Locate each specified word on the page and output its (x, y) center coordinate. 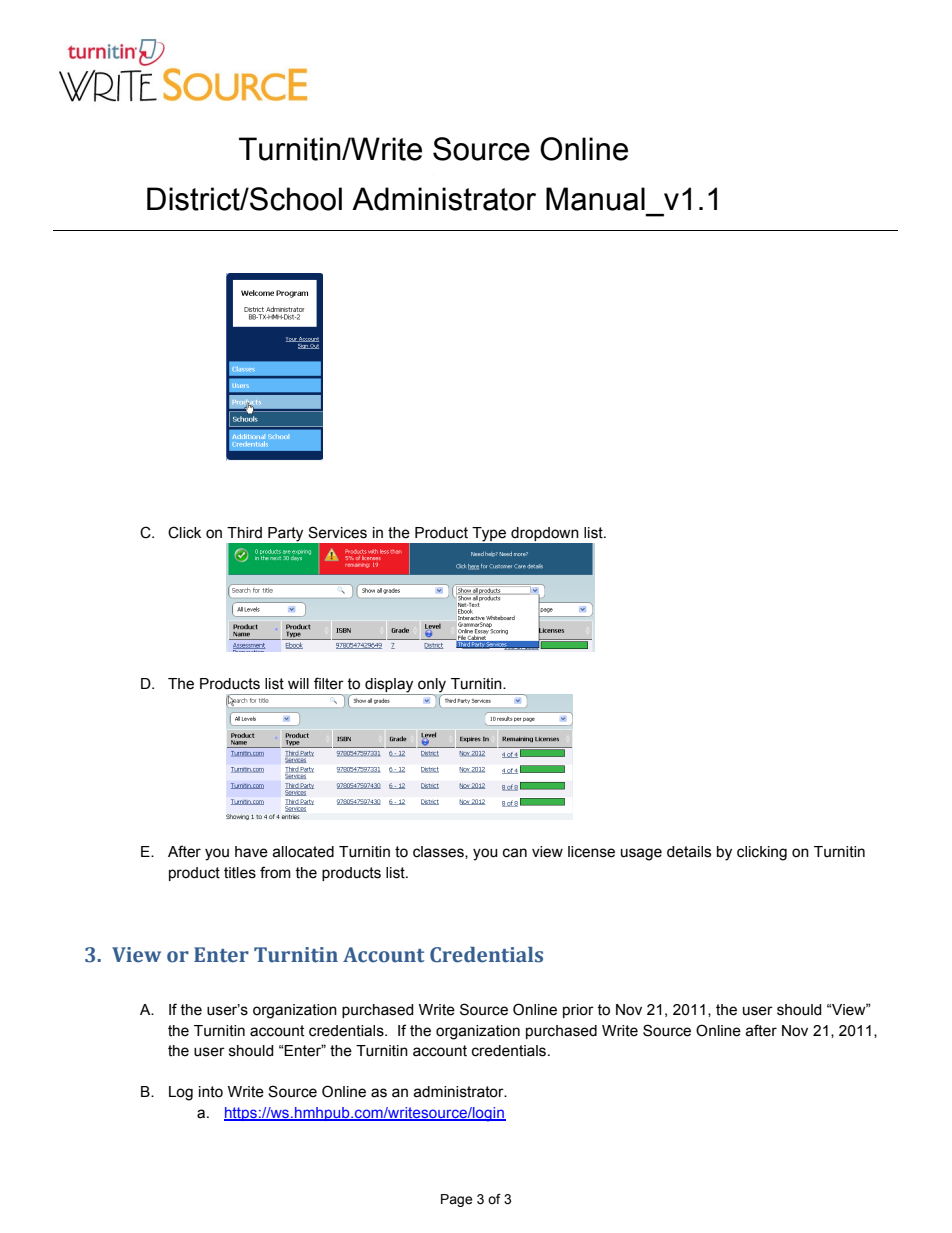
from (275, 872)
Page (456, 1200)
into (211, 1092)
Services (337, 532)
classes (439, 852)
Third (244, 533)
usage (641, 854)
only (432, 685)
